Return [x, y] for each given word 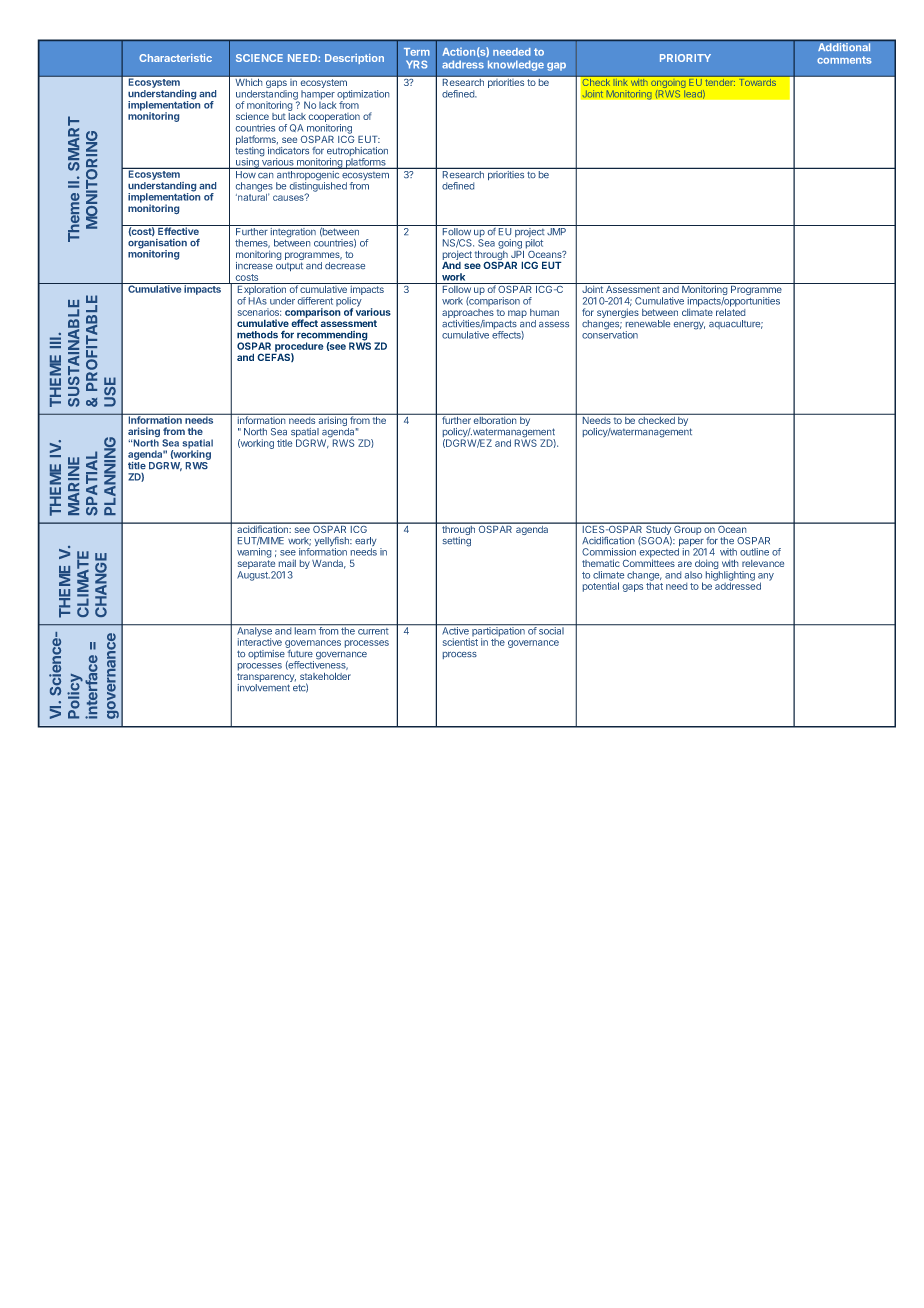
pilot [534, 244]
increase [254, 266]
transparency [266, 679]
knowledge [516, 65]
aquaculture [736, 324]
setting [457, 542]
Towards [758, 82]
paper [691, 544]
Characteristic [175, 58]
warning [254, 553]
